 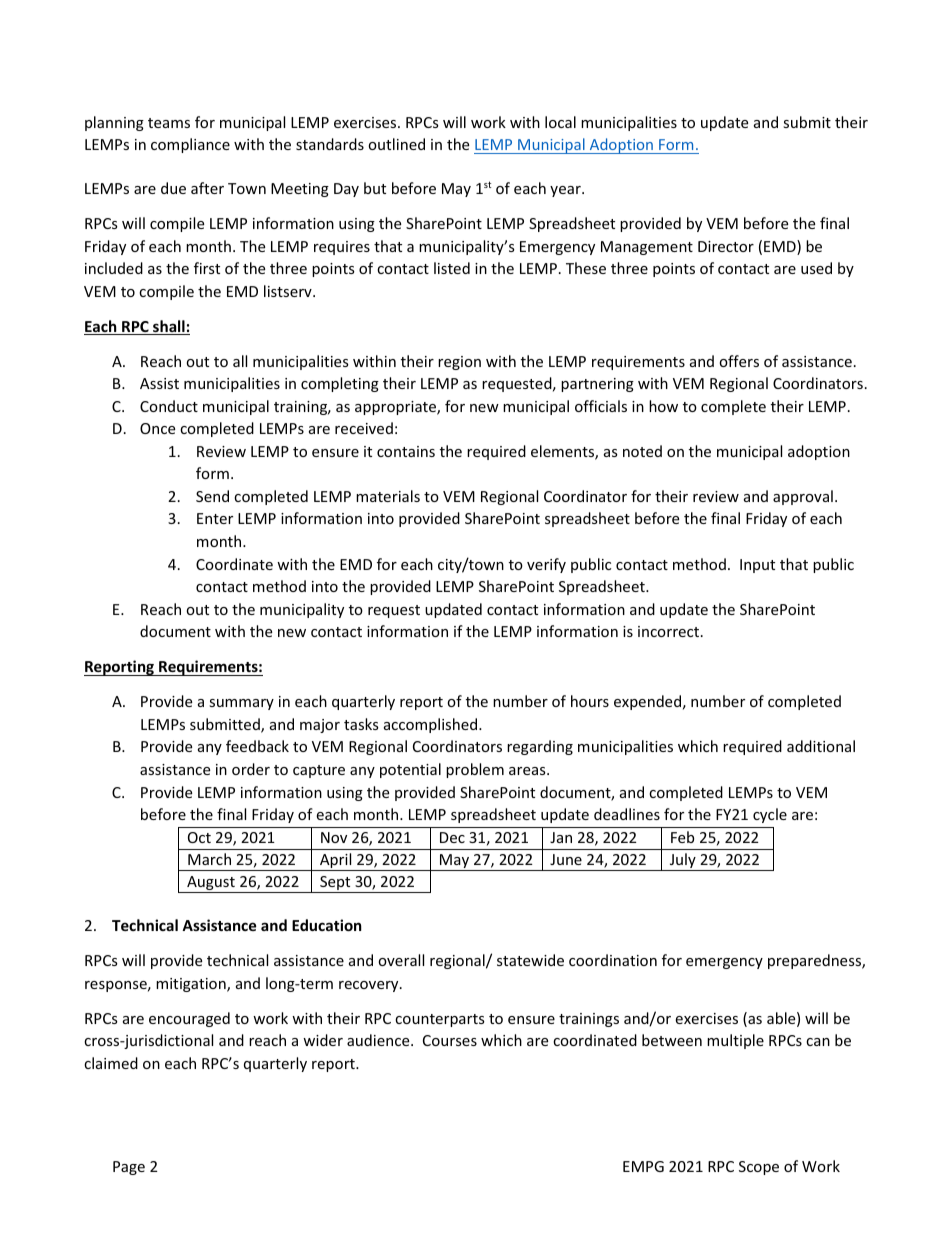 What do you see at coordinates (726, 246) in the screenshot?
I see `Director` at bounding box center [726, 246].
